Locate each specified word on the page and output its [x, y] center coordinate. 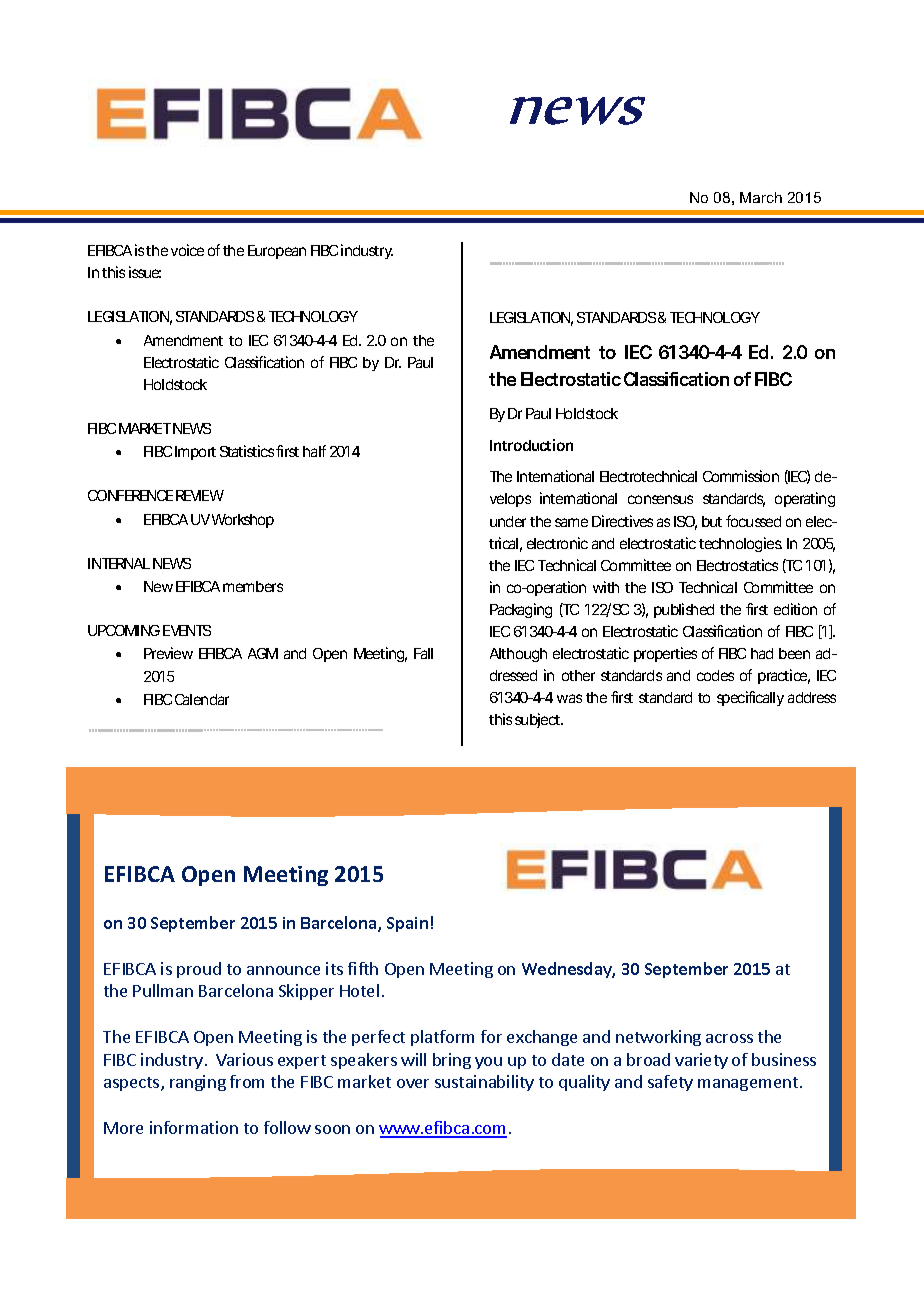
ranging [198, 1083]
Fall [423, 653]
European [277, 252]
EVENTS [187, 630]
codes [715, 675]
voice [187, 250]
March [761, 197]
